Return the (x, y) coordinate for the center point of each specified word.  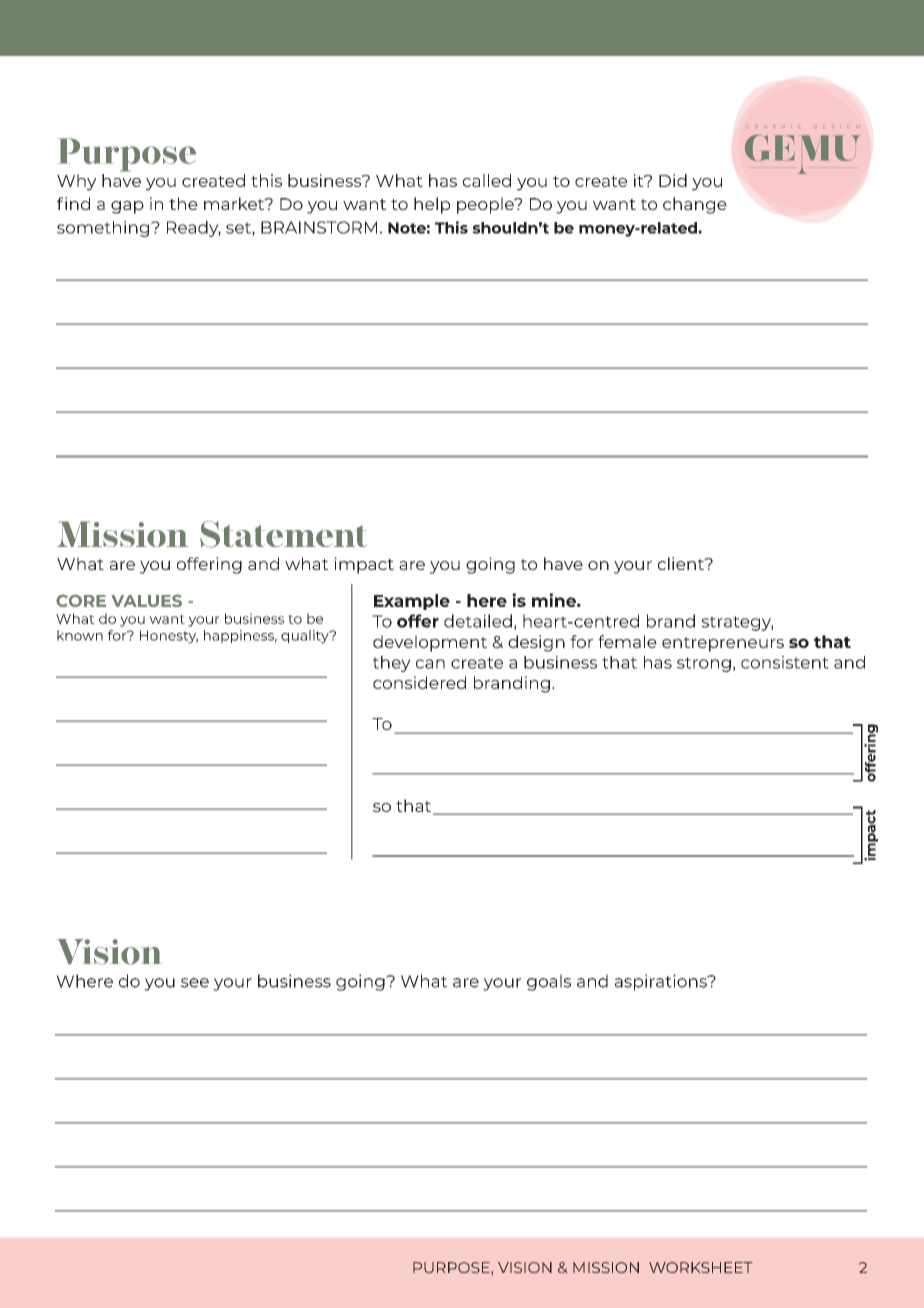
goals (549, 982)
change (695, 205)
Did (673, 180)
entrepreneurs (723, 644)
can (430, 664)
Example (412, 602)
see (195, 983)
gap (127, 207)
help (432, 205)
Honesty (169, 637)
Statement (283, 534)
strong (704, 664)
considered (419, 682)
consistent (785, 662)
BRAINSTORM (319, 227)
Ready (194, 229)
